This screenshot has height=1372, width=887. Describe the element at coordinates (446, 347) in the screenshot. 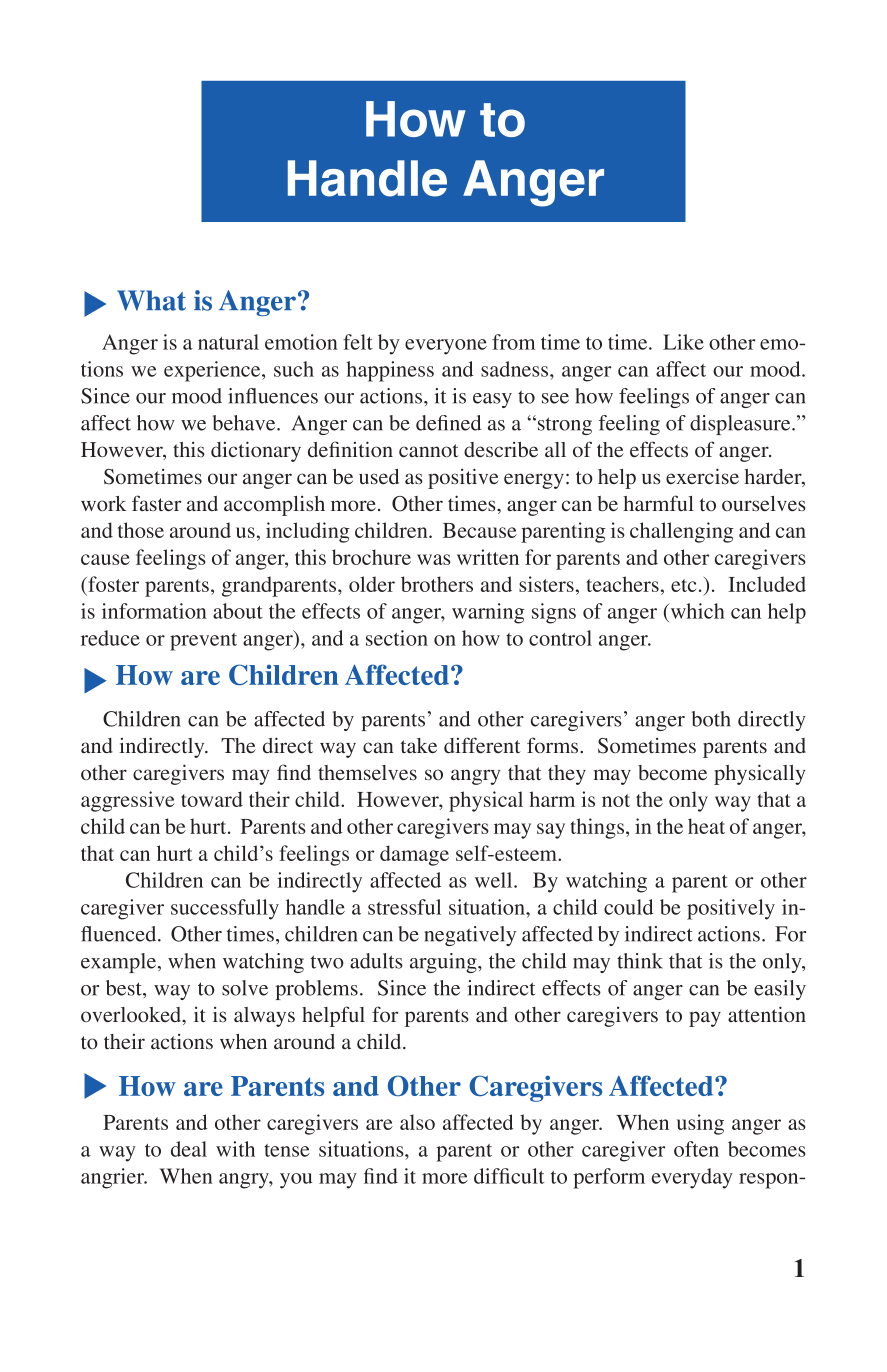

I see `everyone` at that location.
